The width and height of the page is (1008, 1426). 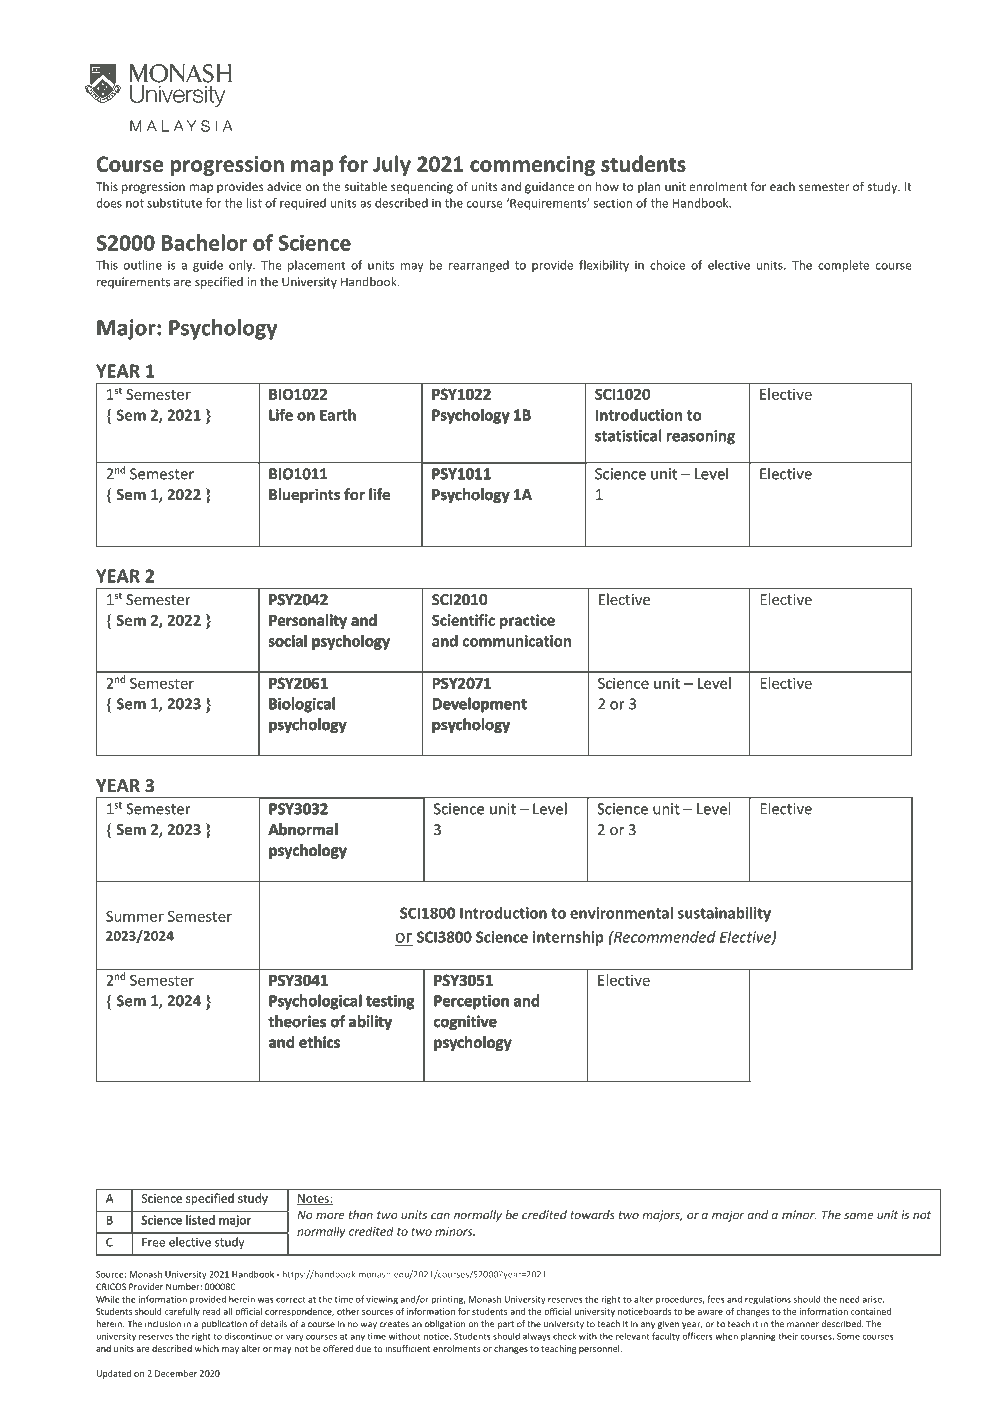 I want to click on Abnormal, so click(x=303, y=829).
